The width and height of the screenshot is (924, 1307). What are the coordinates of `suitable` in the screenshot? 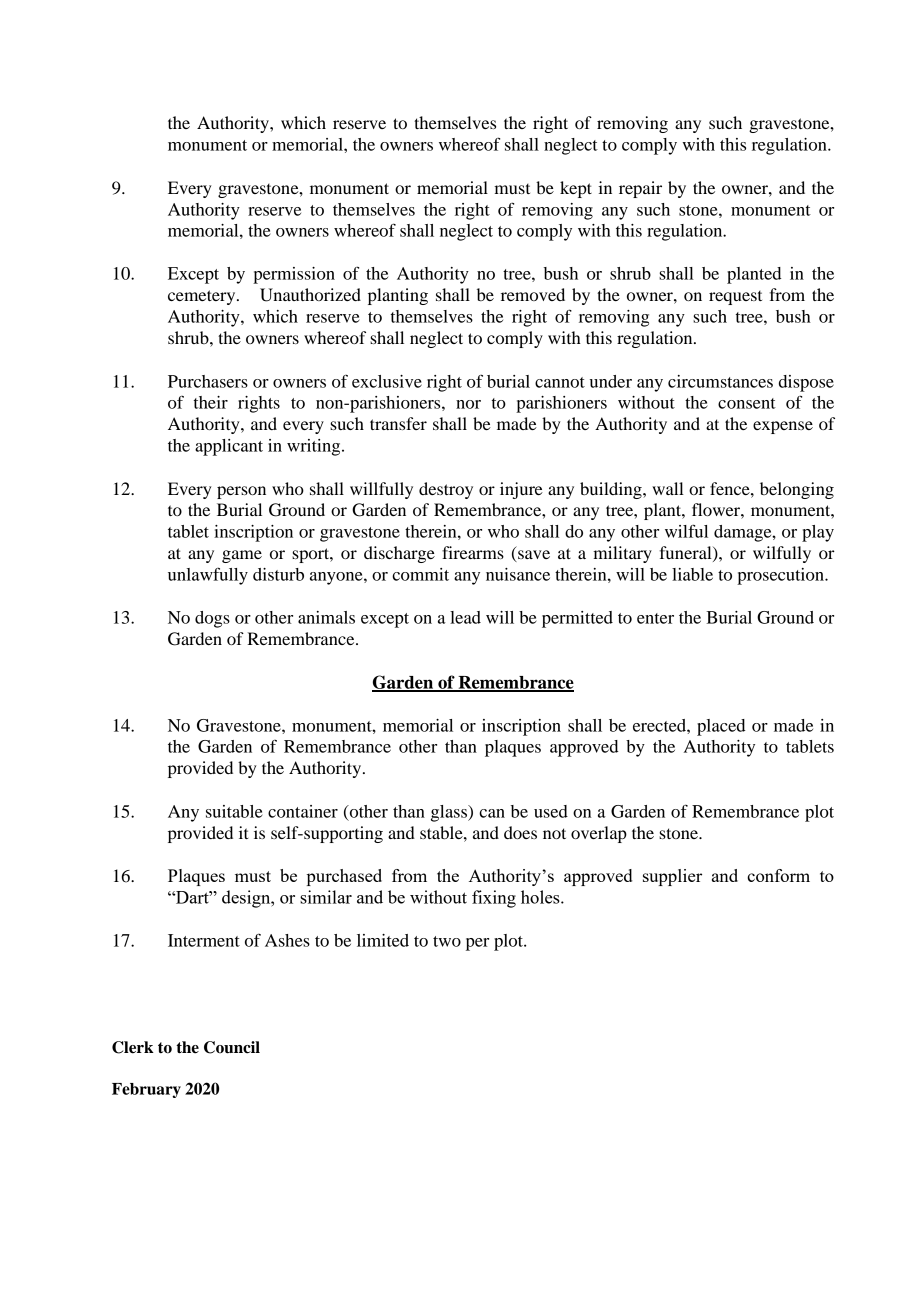 It's located at (234, 811).
